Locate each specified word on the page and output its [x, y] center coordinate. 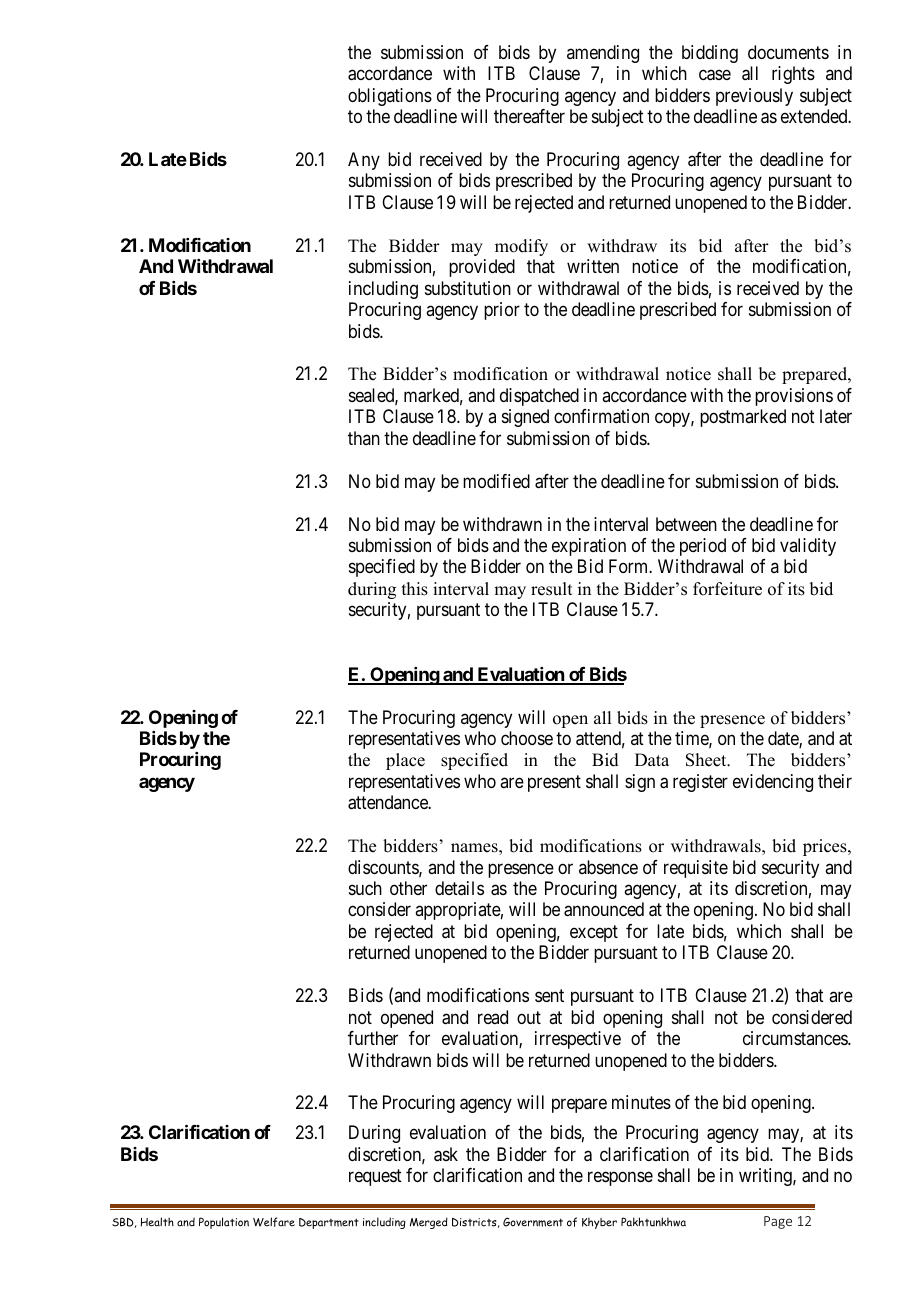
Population [224, 1223]
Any [364, 161]
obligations [390, 97]
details [459, 888]
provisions [794, 397]
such [365, 888]
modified [496, 481]
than [364, 438]
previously [754, 97]
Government [533, 1222]
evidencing [773, 783]
